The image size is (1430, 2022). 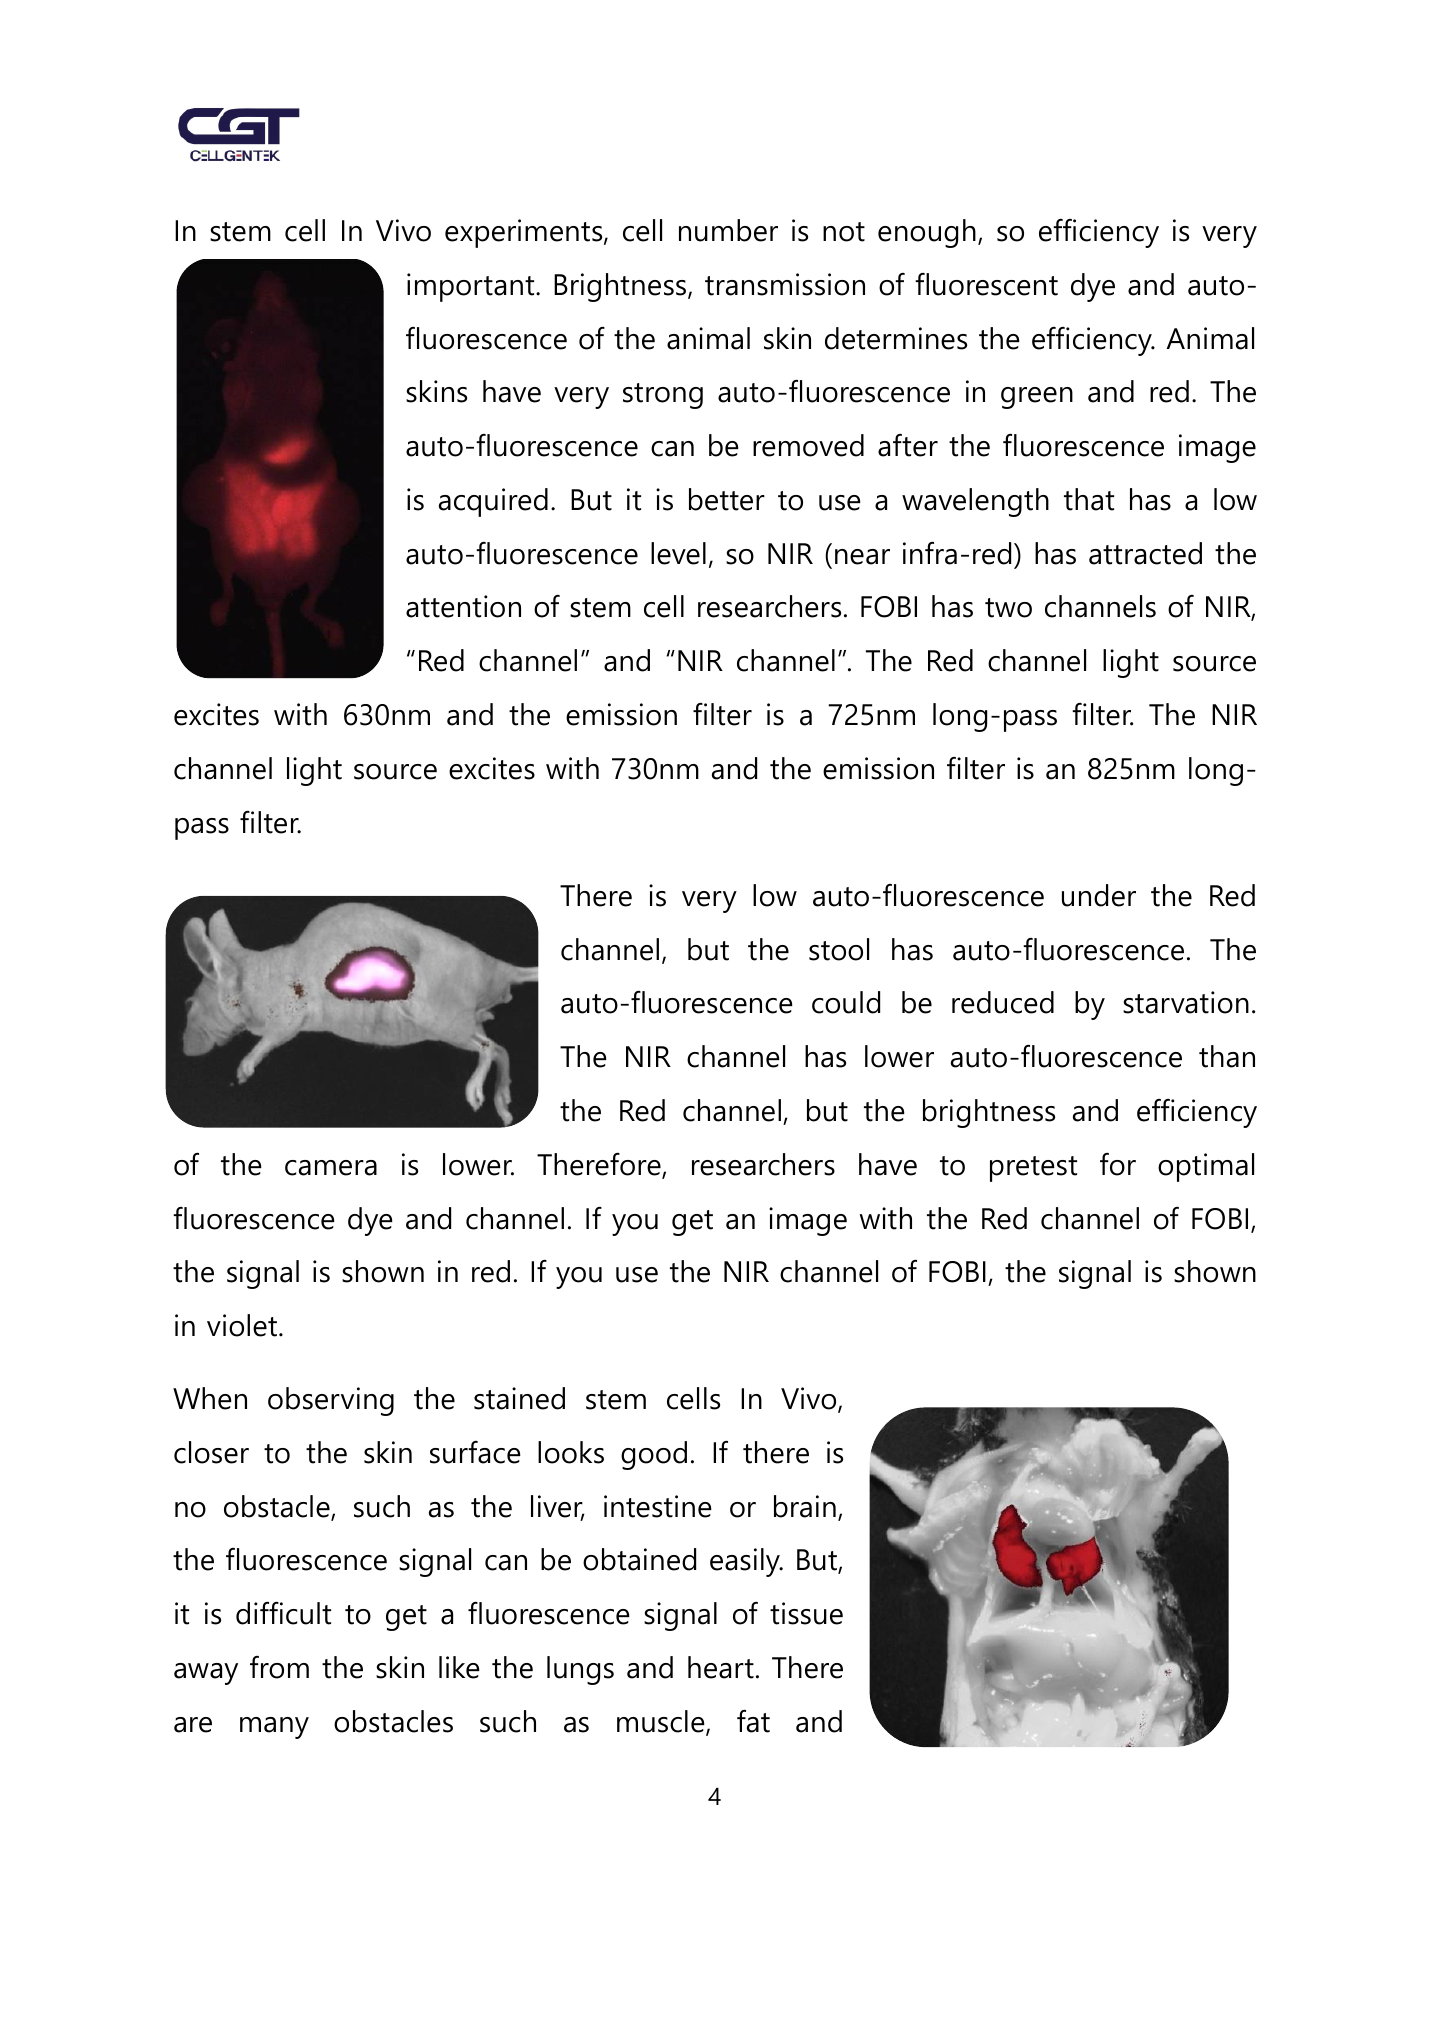 I want to click on fluorescent, so click(x=986, y=284).
